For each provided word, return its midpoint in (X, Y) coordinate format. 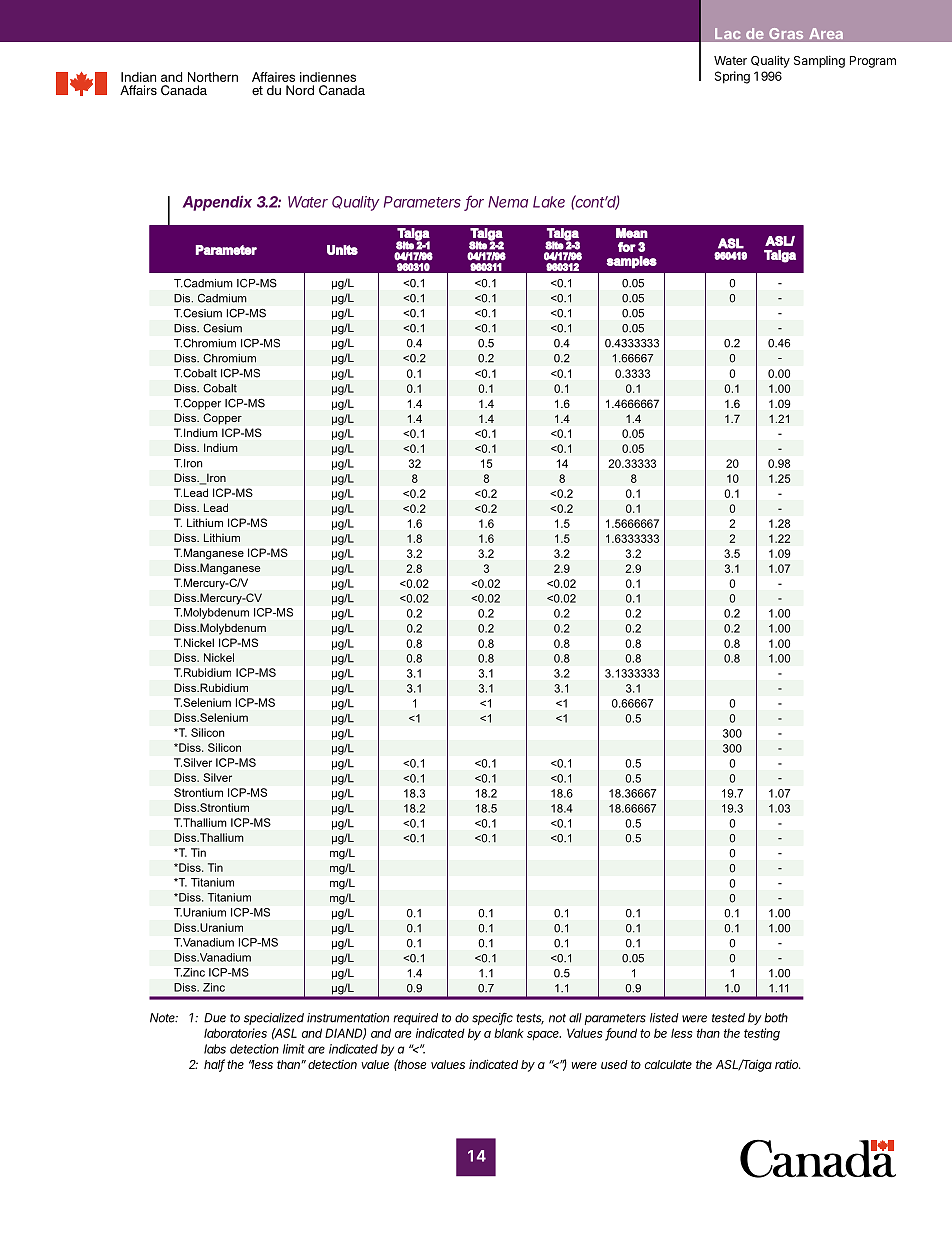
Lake (549, 202)
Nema (508, 202)
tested (728, 1018)
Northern (213, 77)
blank (509, 1033)
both (776, 1018)
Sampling (819, 61)
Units (342, 250)
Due (215, 1018)
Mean (632, 233)
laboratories (235, 1033)
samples (631, 262)
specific (492, 1019)
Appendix (217, 203)
